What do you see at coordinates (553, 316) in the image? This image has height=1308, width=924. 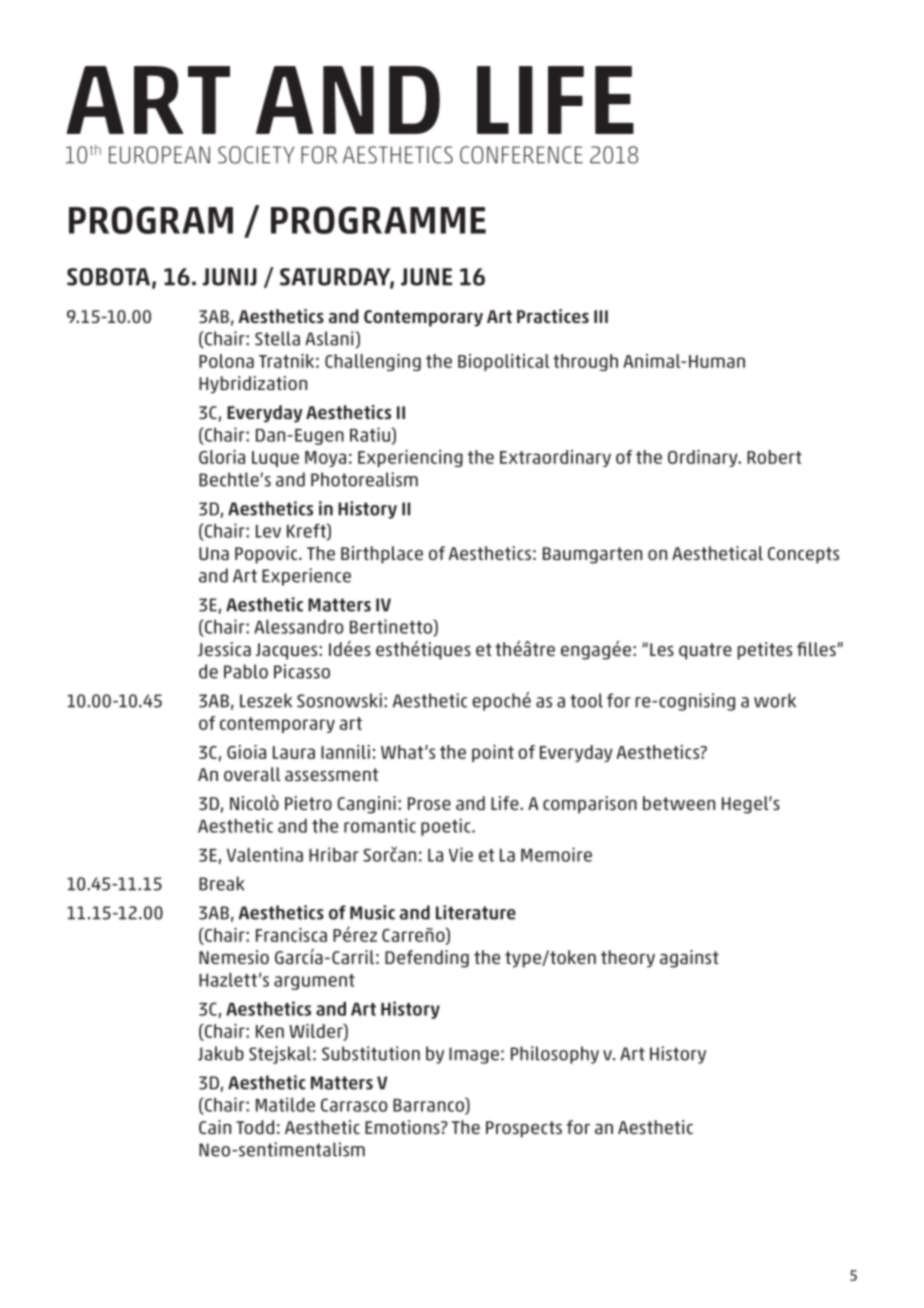 I see `Practices` at bounding box center [553, 316].
